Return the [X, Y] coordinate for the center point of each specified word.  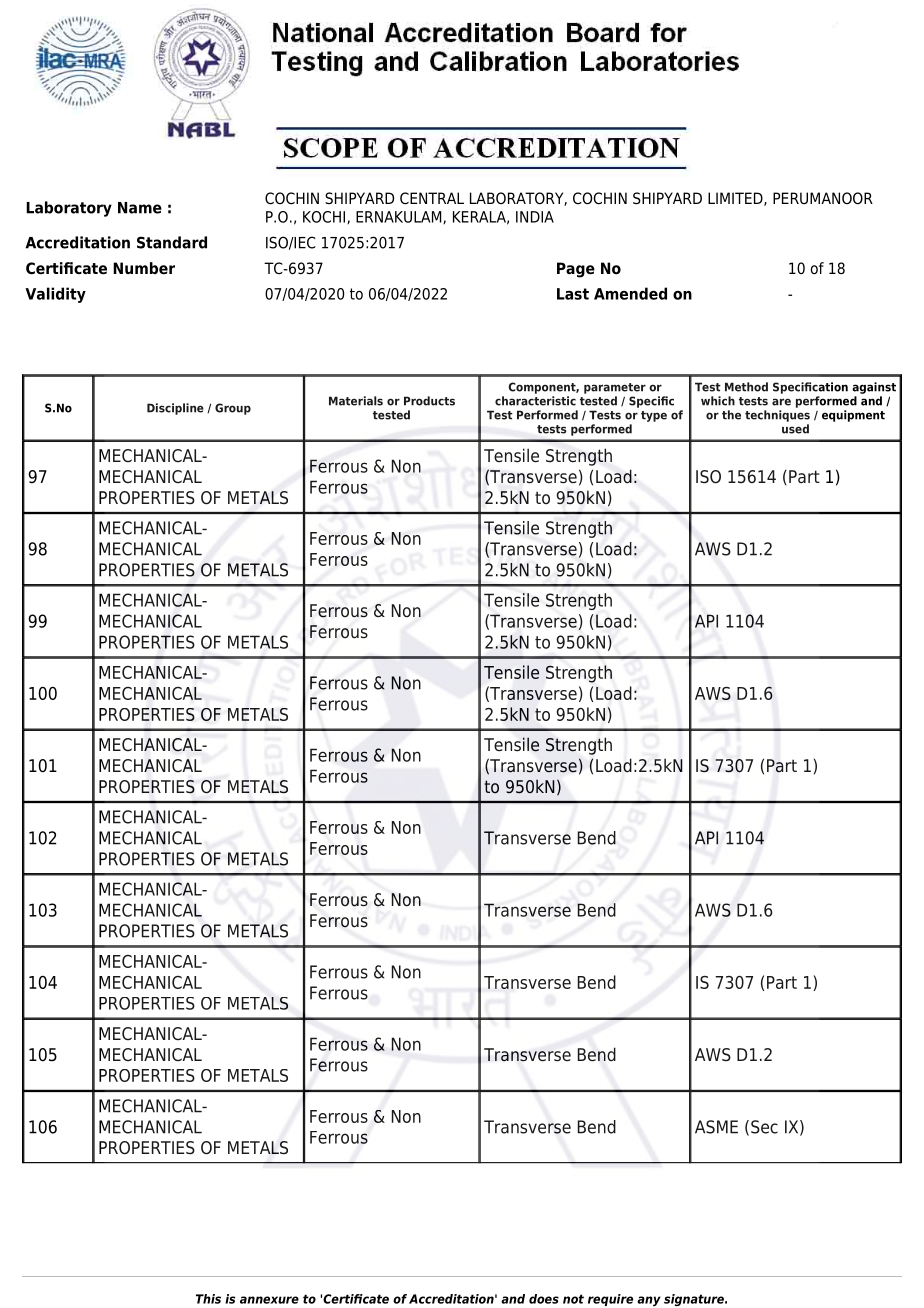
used [795, 429]
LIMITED [736, 199]
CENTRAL [432, 198]
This [208, 1299]
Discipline [175, 409]
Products [429, 401]
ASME [716, 1127]
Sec [764, 1127]
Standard [172, 242]
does [544, 1299]
